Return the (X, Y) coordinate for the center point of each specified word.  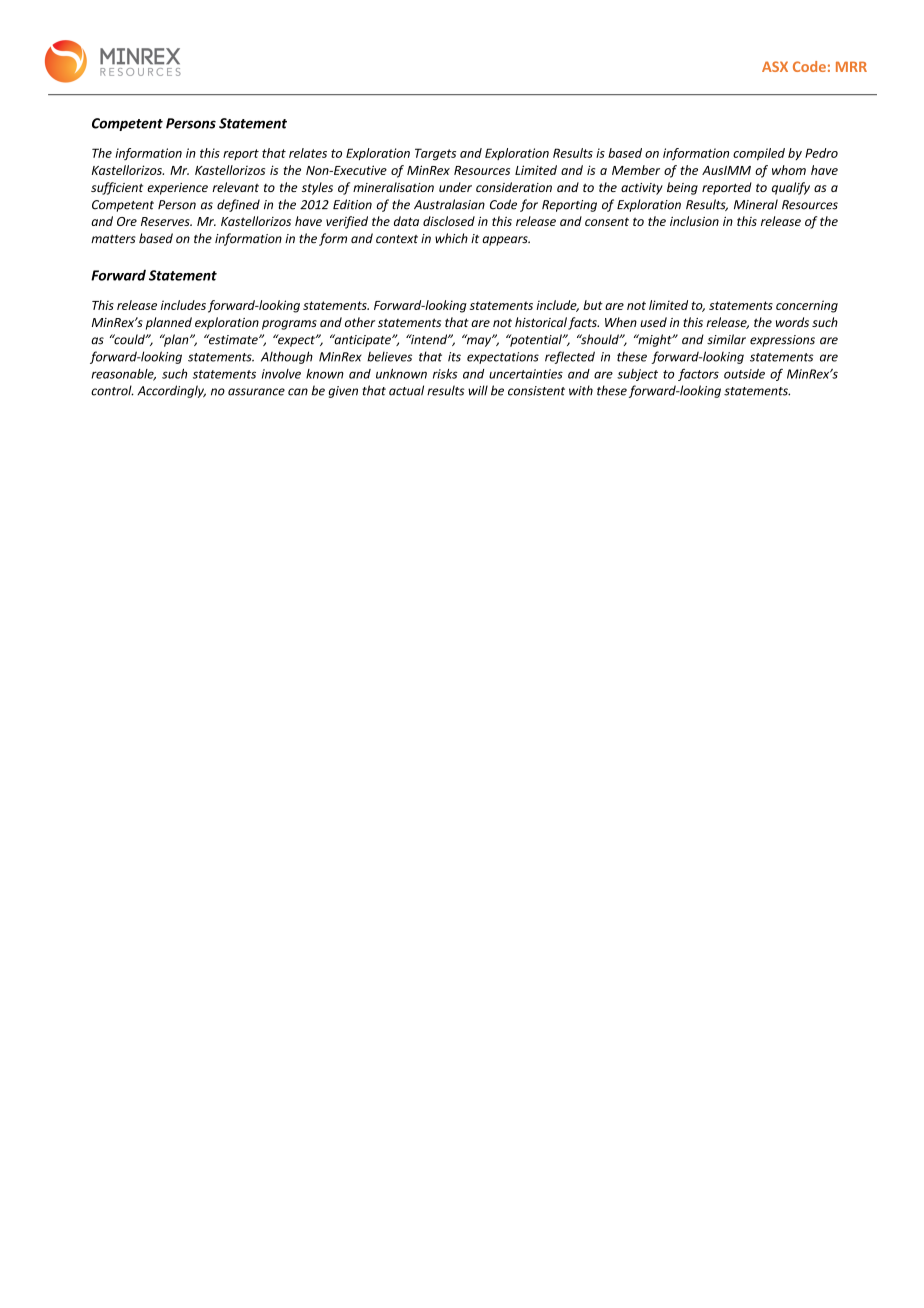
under (455, 187)
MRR (851, 66)
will (478, 390)
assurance (256, 392)
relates (308, 153)
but (593, 305)
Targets (435, 154)
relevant (235, 187)
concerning (807, 306)
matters (113, 239)
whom (789, 170)
